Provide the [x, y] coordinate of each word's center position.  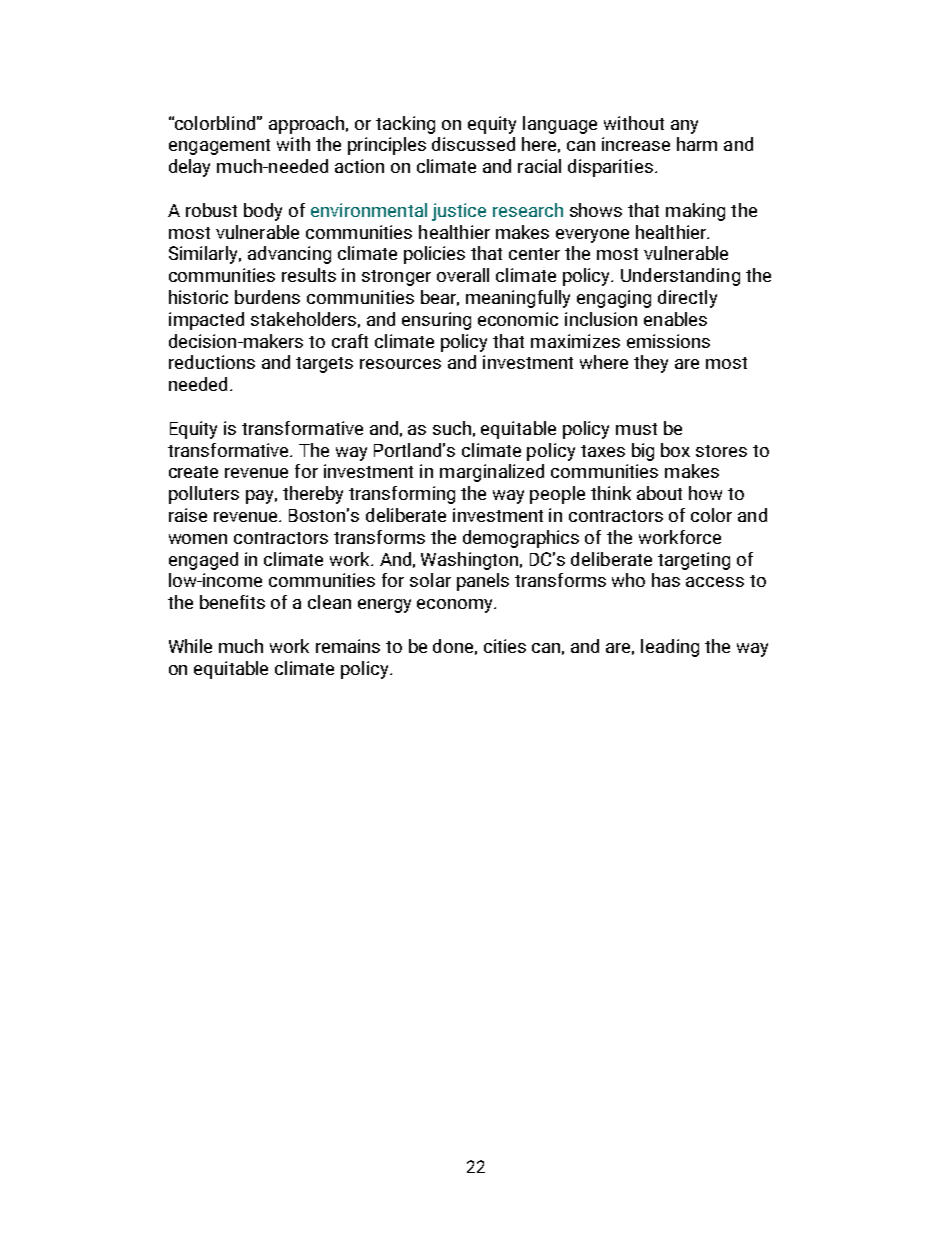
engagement [219, 147]
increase [636, 144]
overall [463, 275]
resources [400, 364]
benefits [232, 602]
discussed [473, 144]
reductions [212, 362]
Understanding [680, 277]
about [659, 493]
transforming [402, 495]
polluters [204, 495]
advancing [289, 255]
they [651, 364]
